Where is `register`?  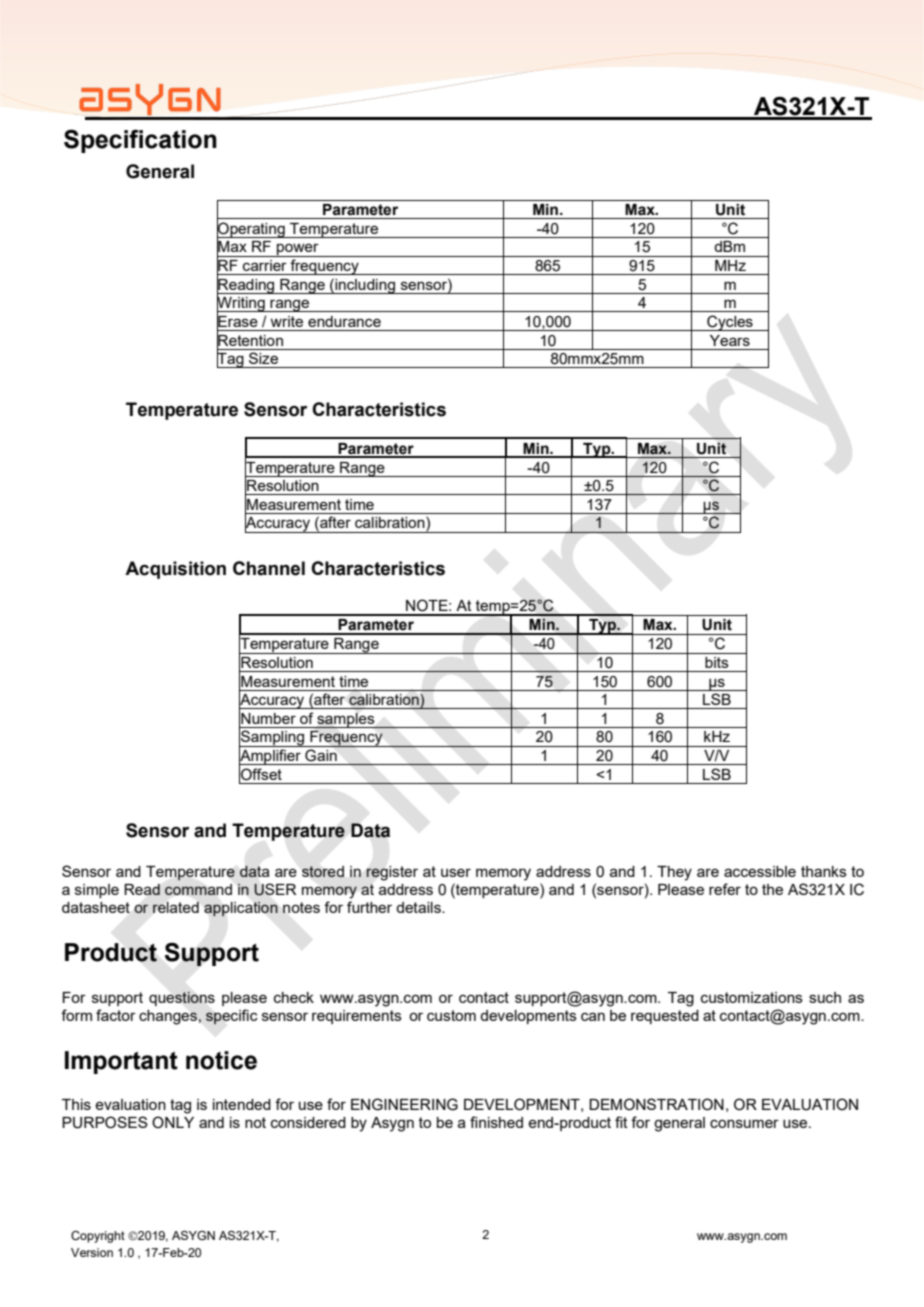
register is located at coordinates (392, 873).
